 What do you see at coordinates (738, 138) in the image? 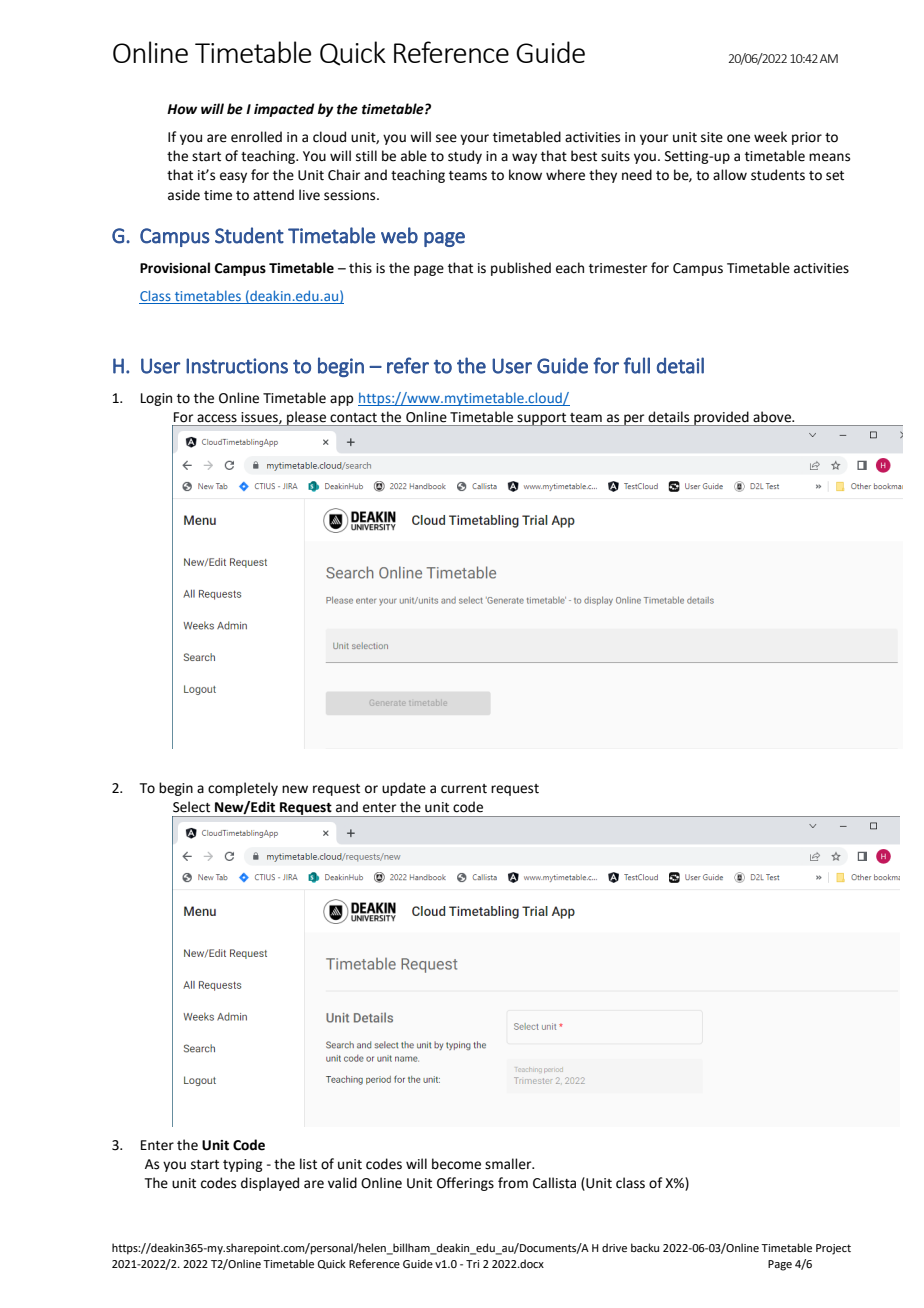
I see `one` at bounding box center [738, 138].
